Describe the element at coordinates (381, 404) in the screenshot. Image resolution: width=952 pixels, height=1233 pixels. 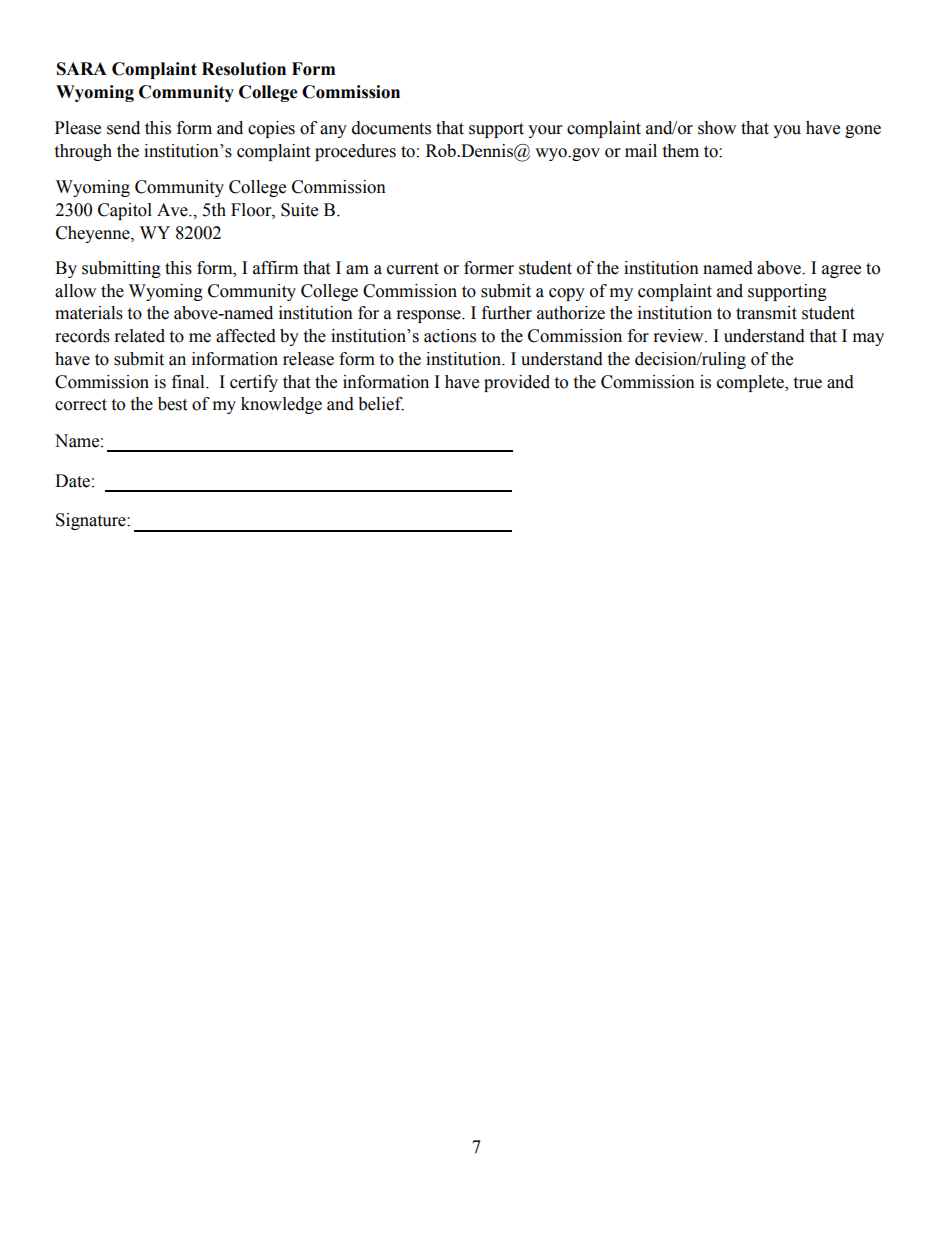
I see `belief` at that location.
